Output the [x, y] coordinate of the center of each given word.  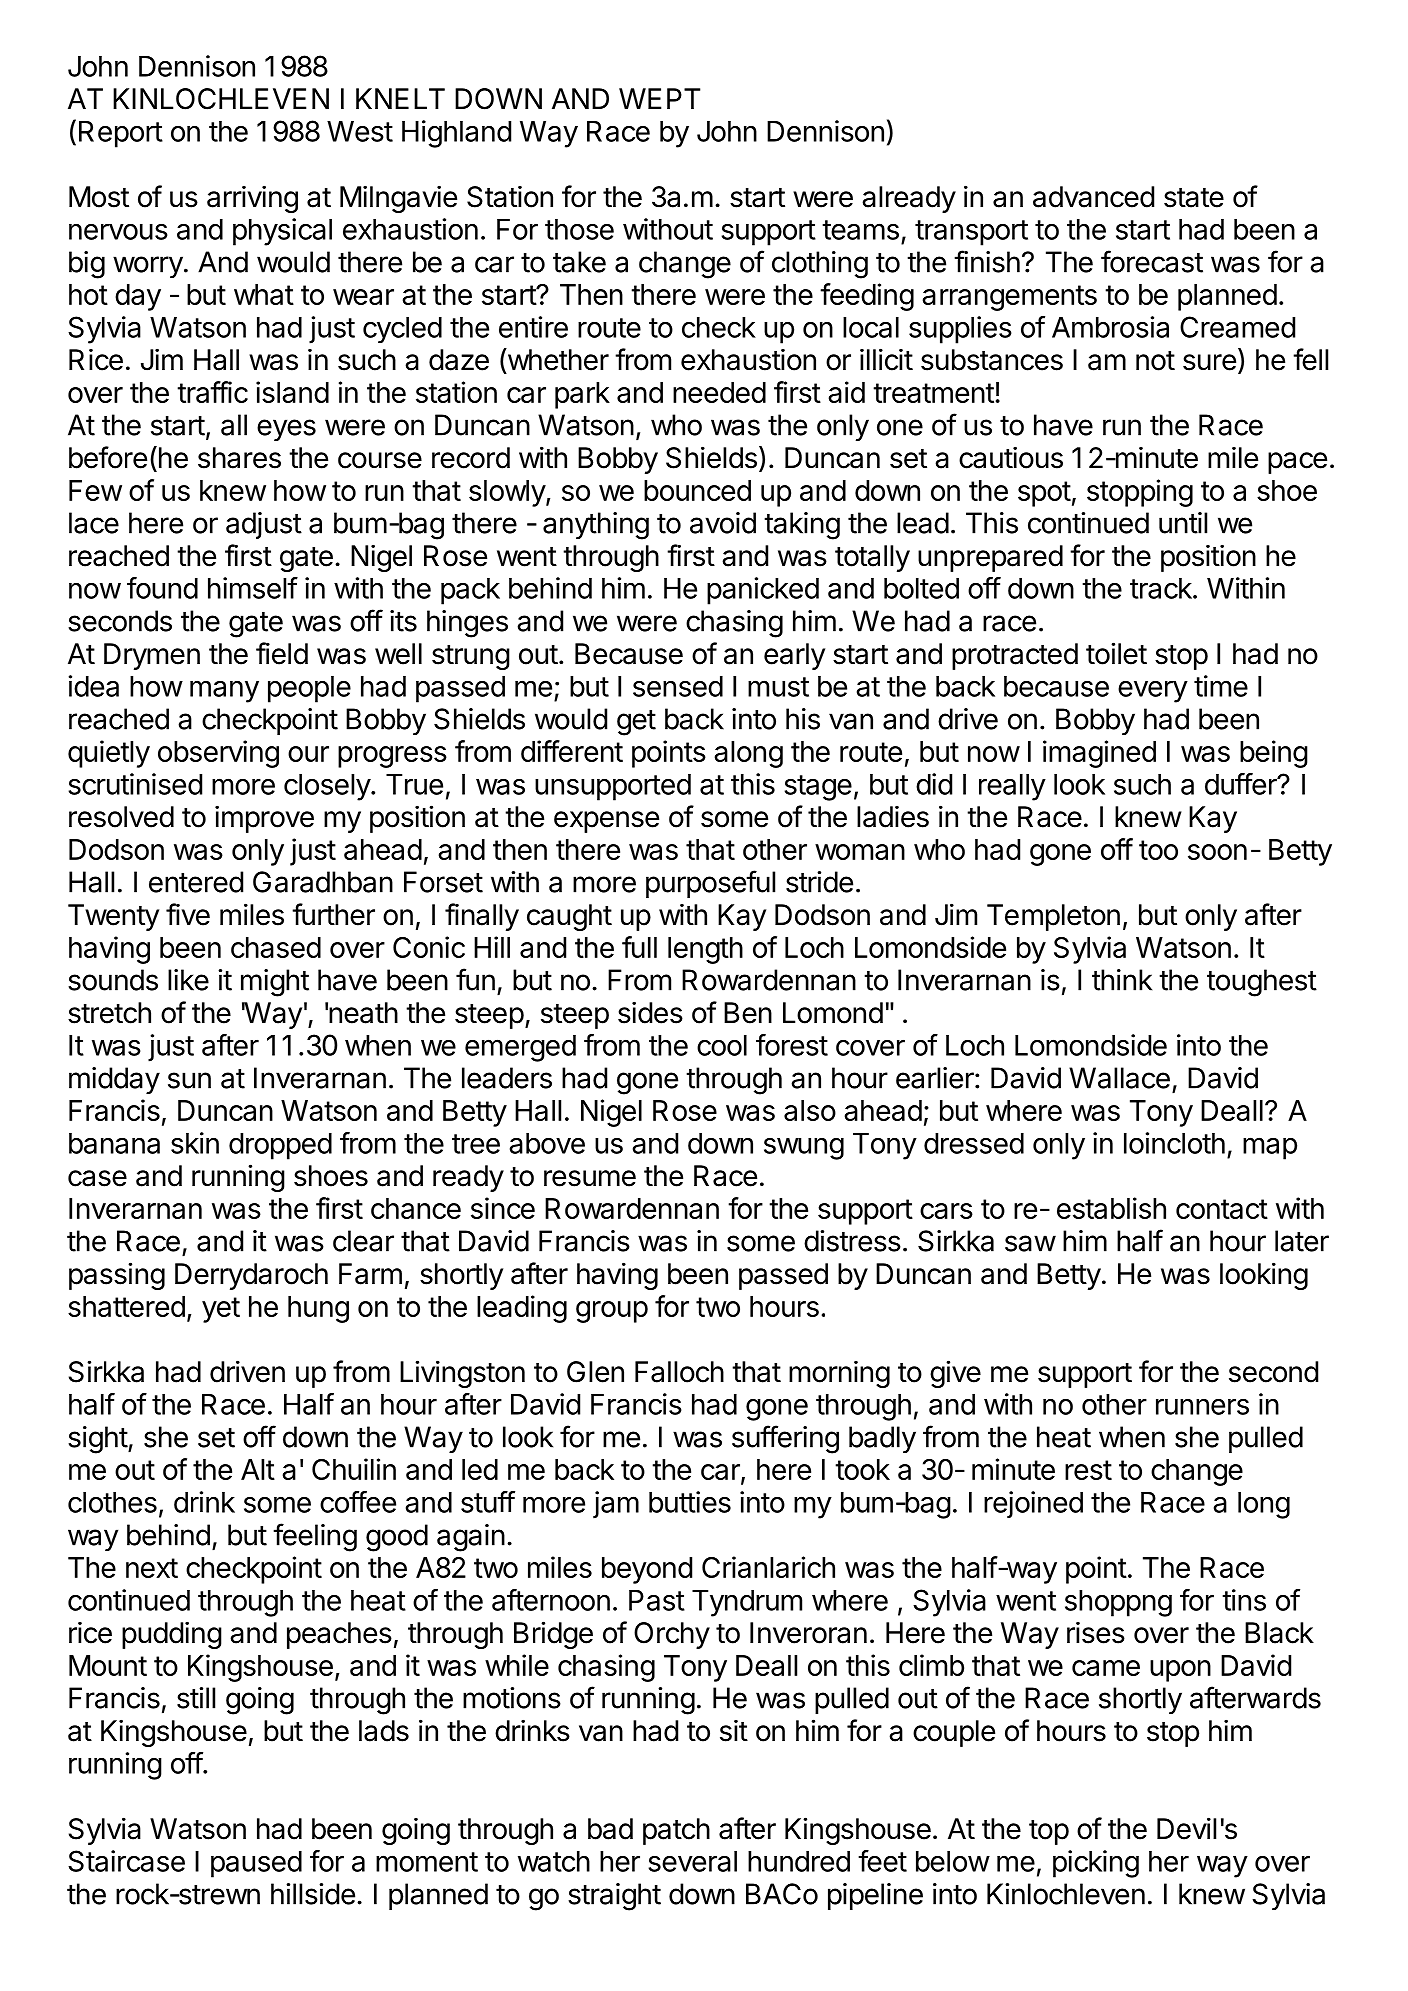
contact [1222, 1209]
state [1194, 198]
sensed [678, 686]
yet [221, 1310]
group [612, 1312]
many [224, 691]
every [1153, 692]
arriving [252, 199]
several [692, 1861]
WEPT [660, 98]
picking [1096, 1864]
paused [256, 1864]
